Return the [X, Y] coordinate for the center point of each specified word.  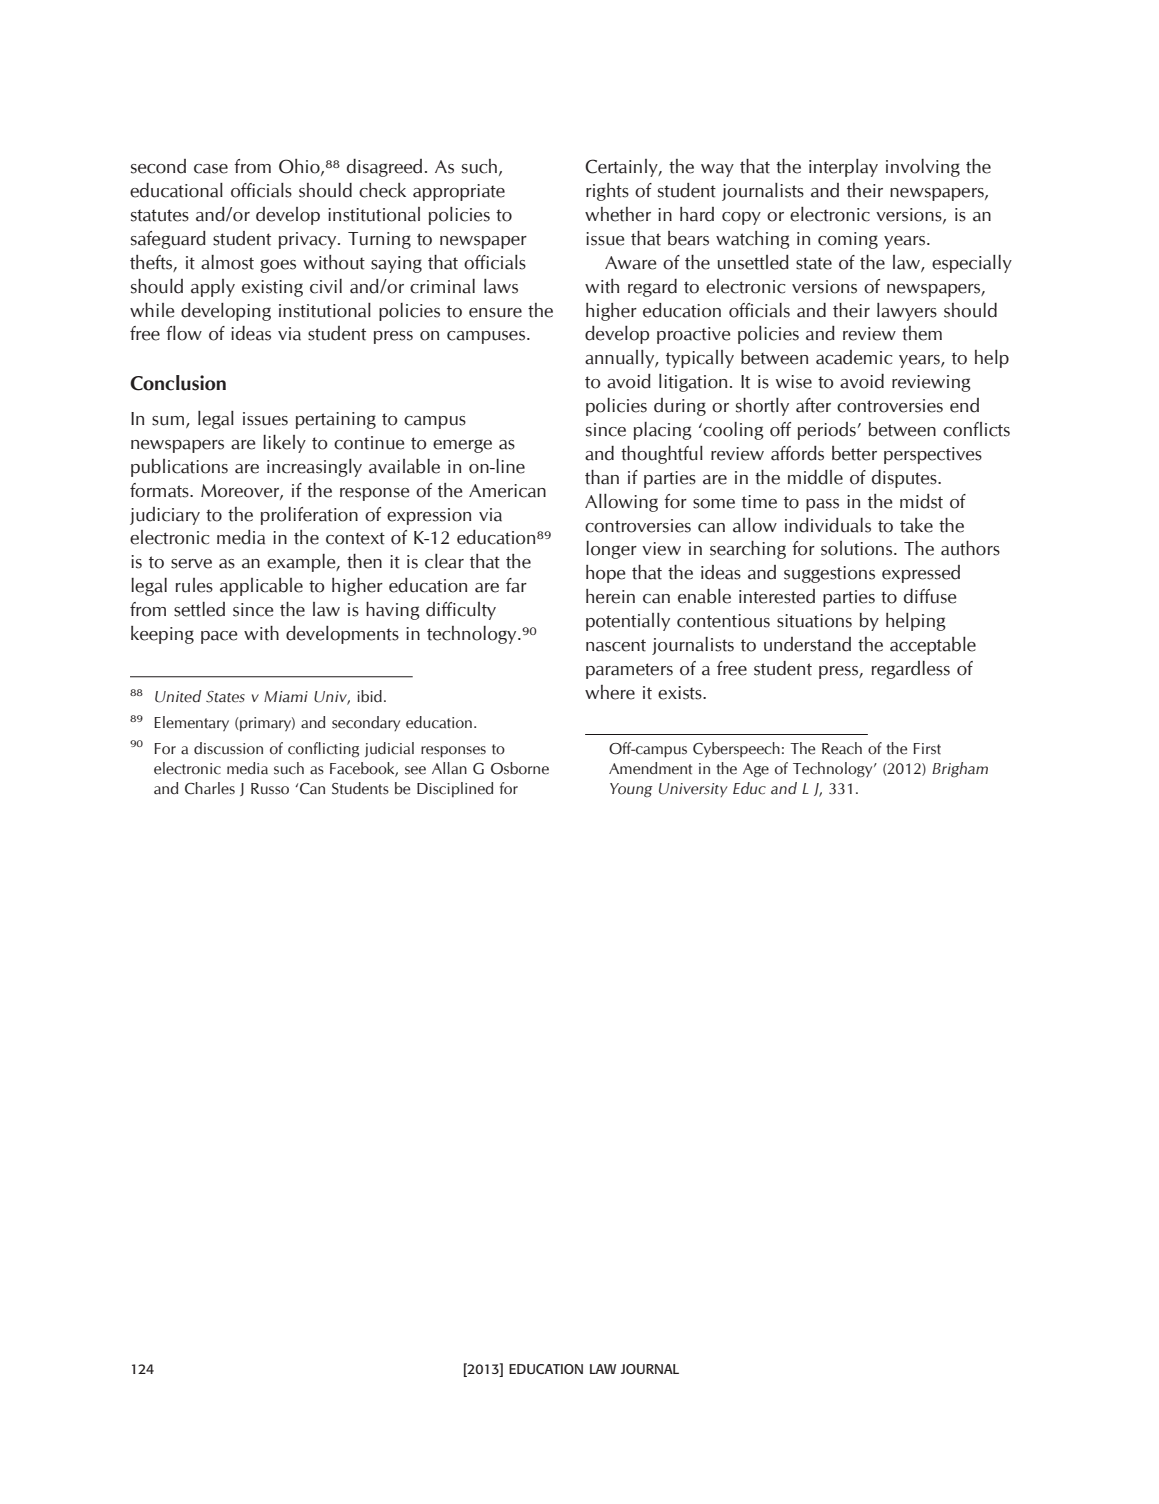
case [211, 169]
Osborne [520, 768]
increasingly [314, 468]
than [602, 477]
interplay [843, 168]
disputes [905, 479]
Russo [270, 789]
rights [607, 192]
